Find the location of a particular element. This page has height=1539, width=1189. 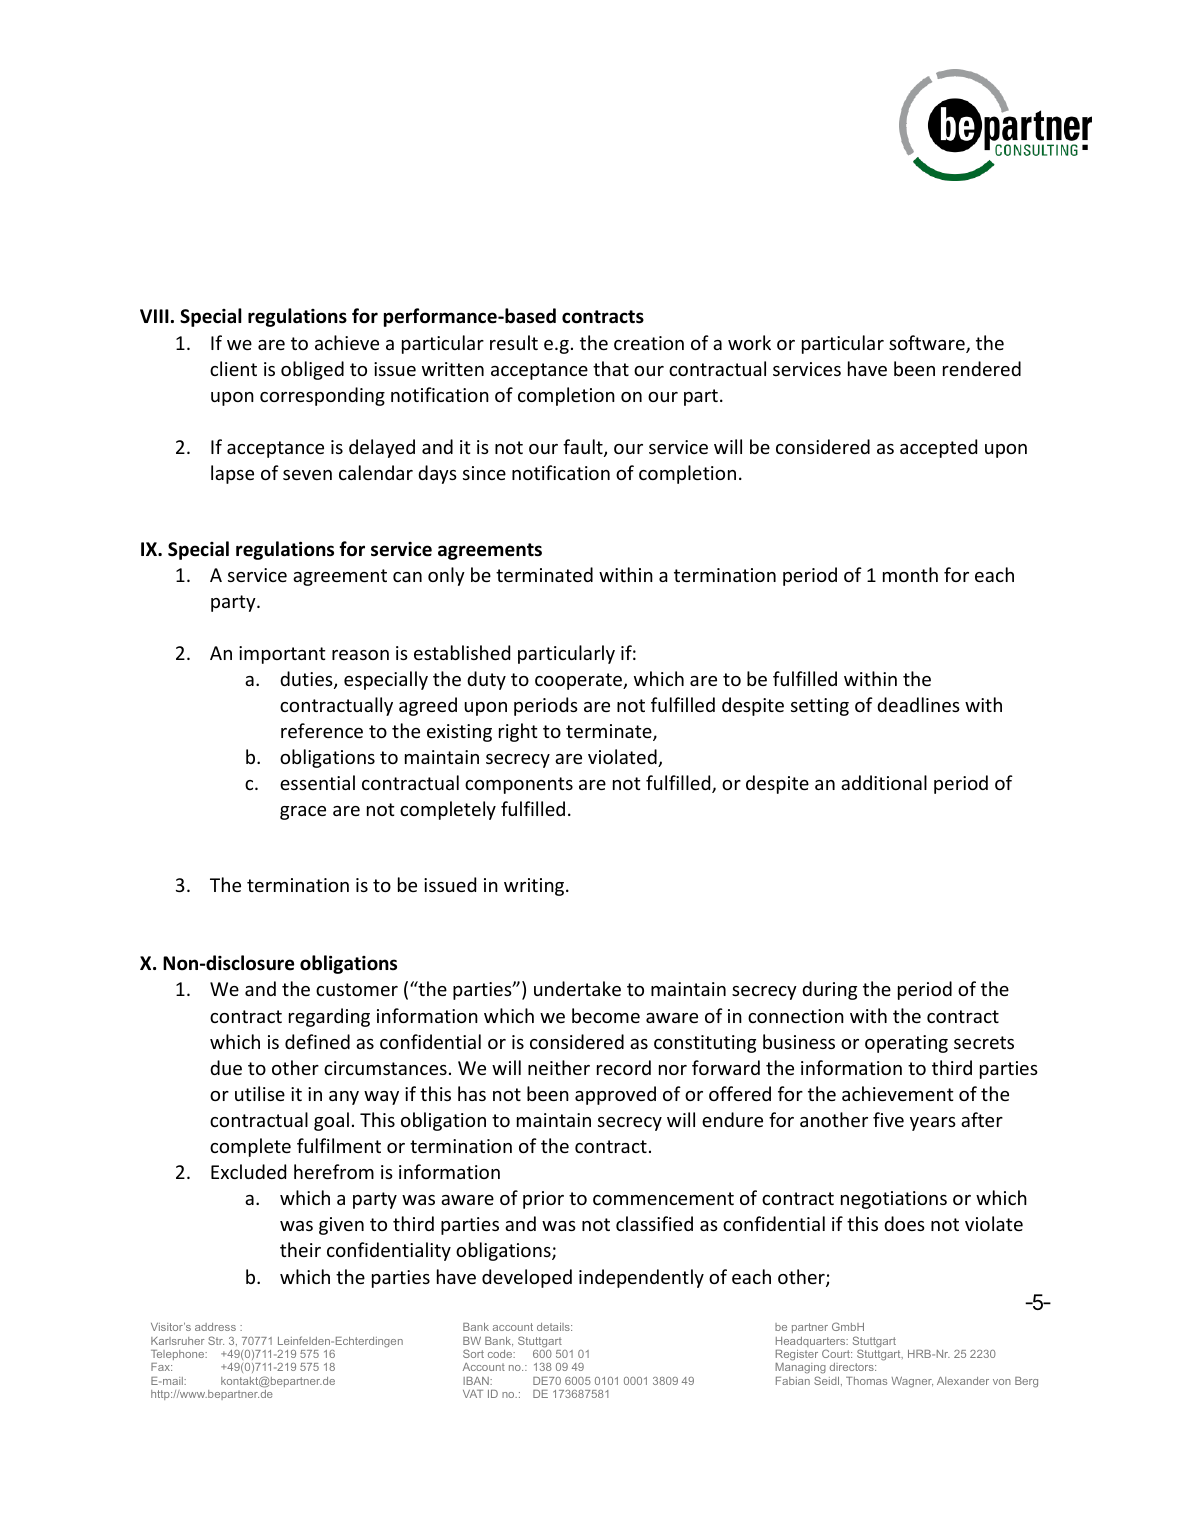

that is located at coordinates (611, 368).
